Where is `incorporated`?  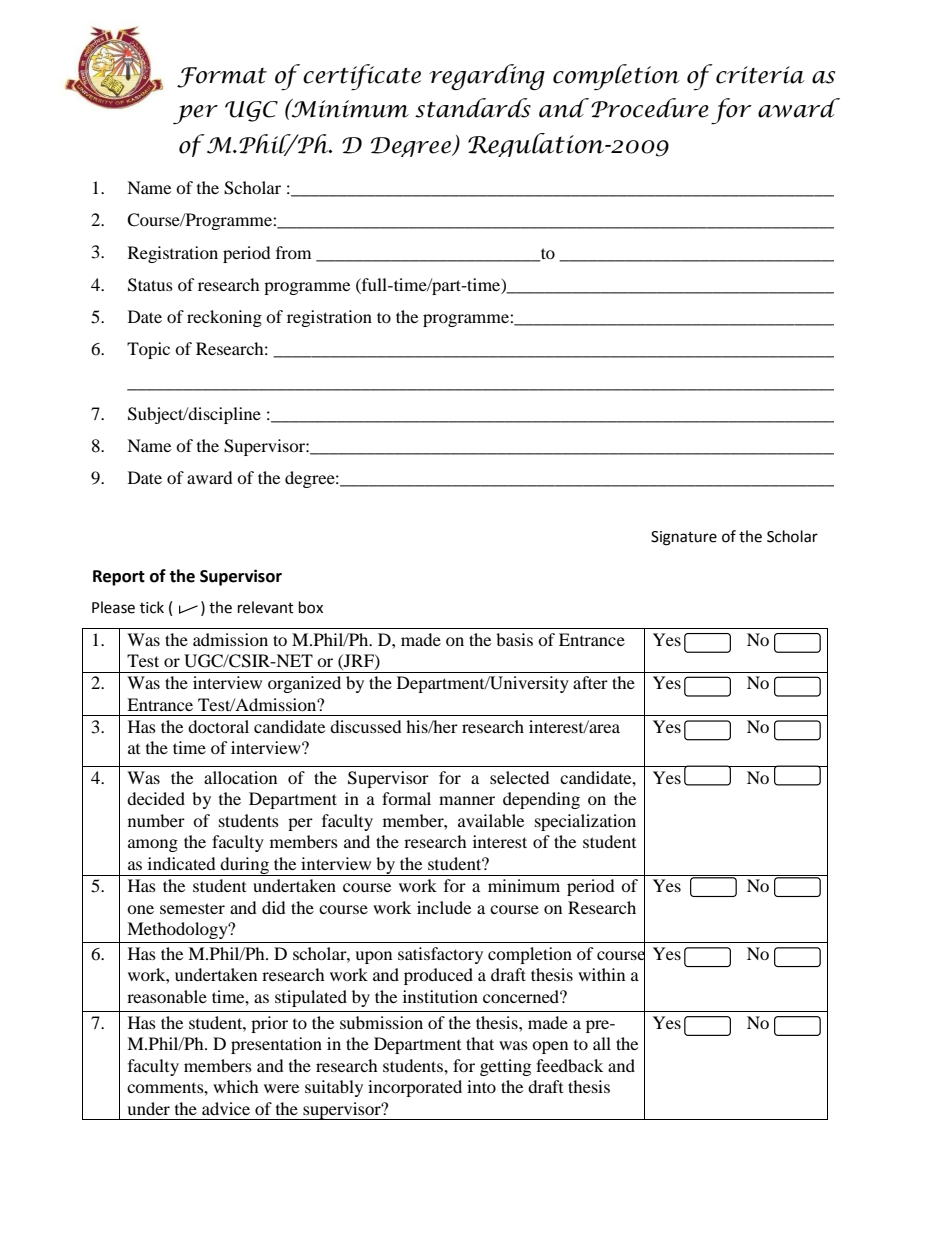
incorporated is located at coordinates (415, 1088).
